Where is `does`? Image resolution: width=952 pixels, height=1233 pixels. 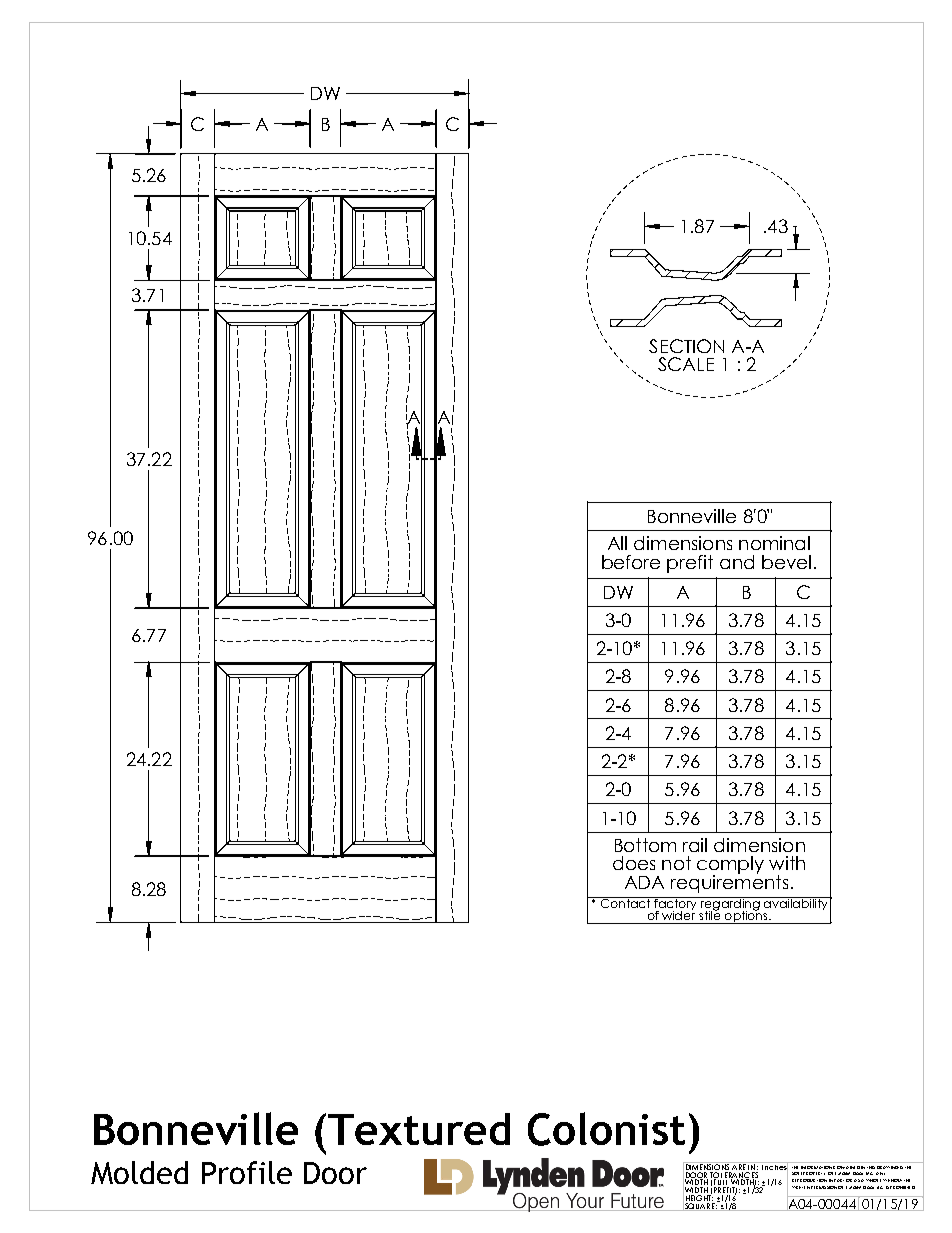 does is located at coordinates (634, 863).
